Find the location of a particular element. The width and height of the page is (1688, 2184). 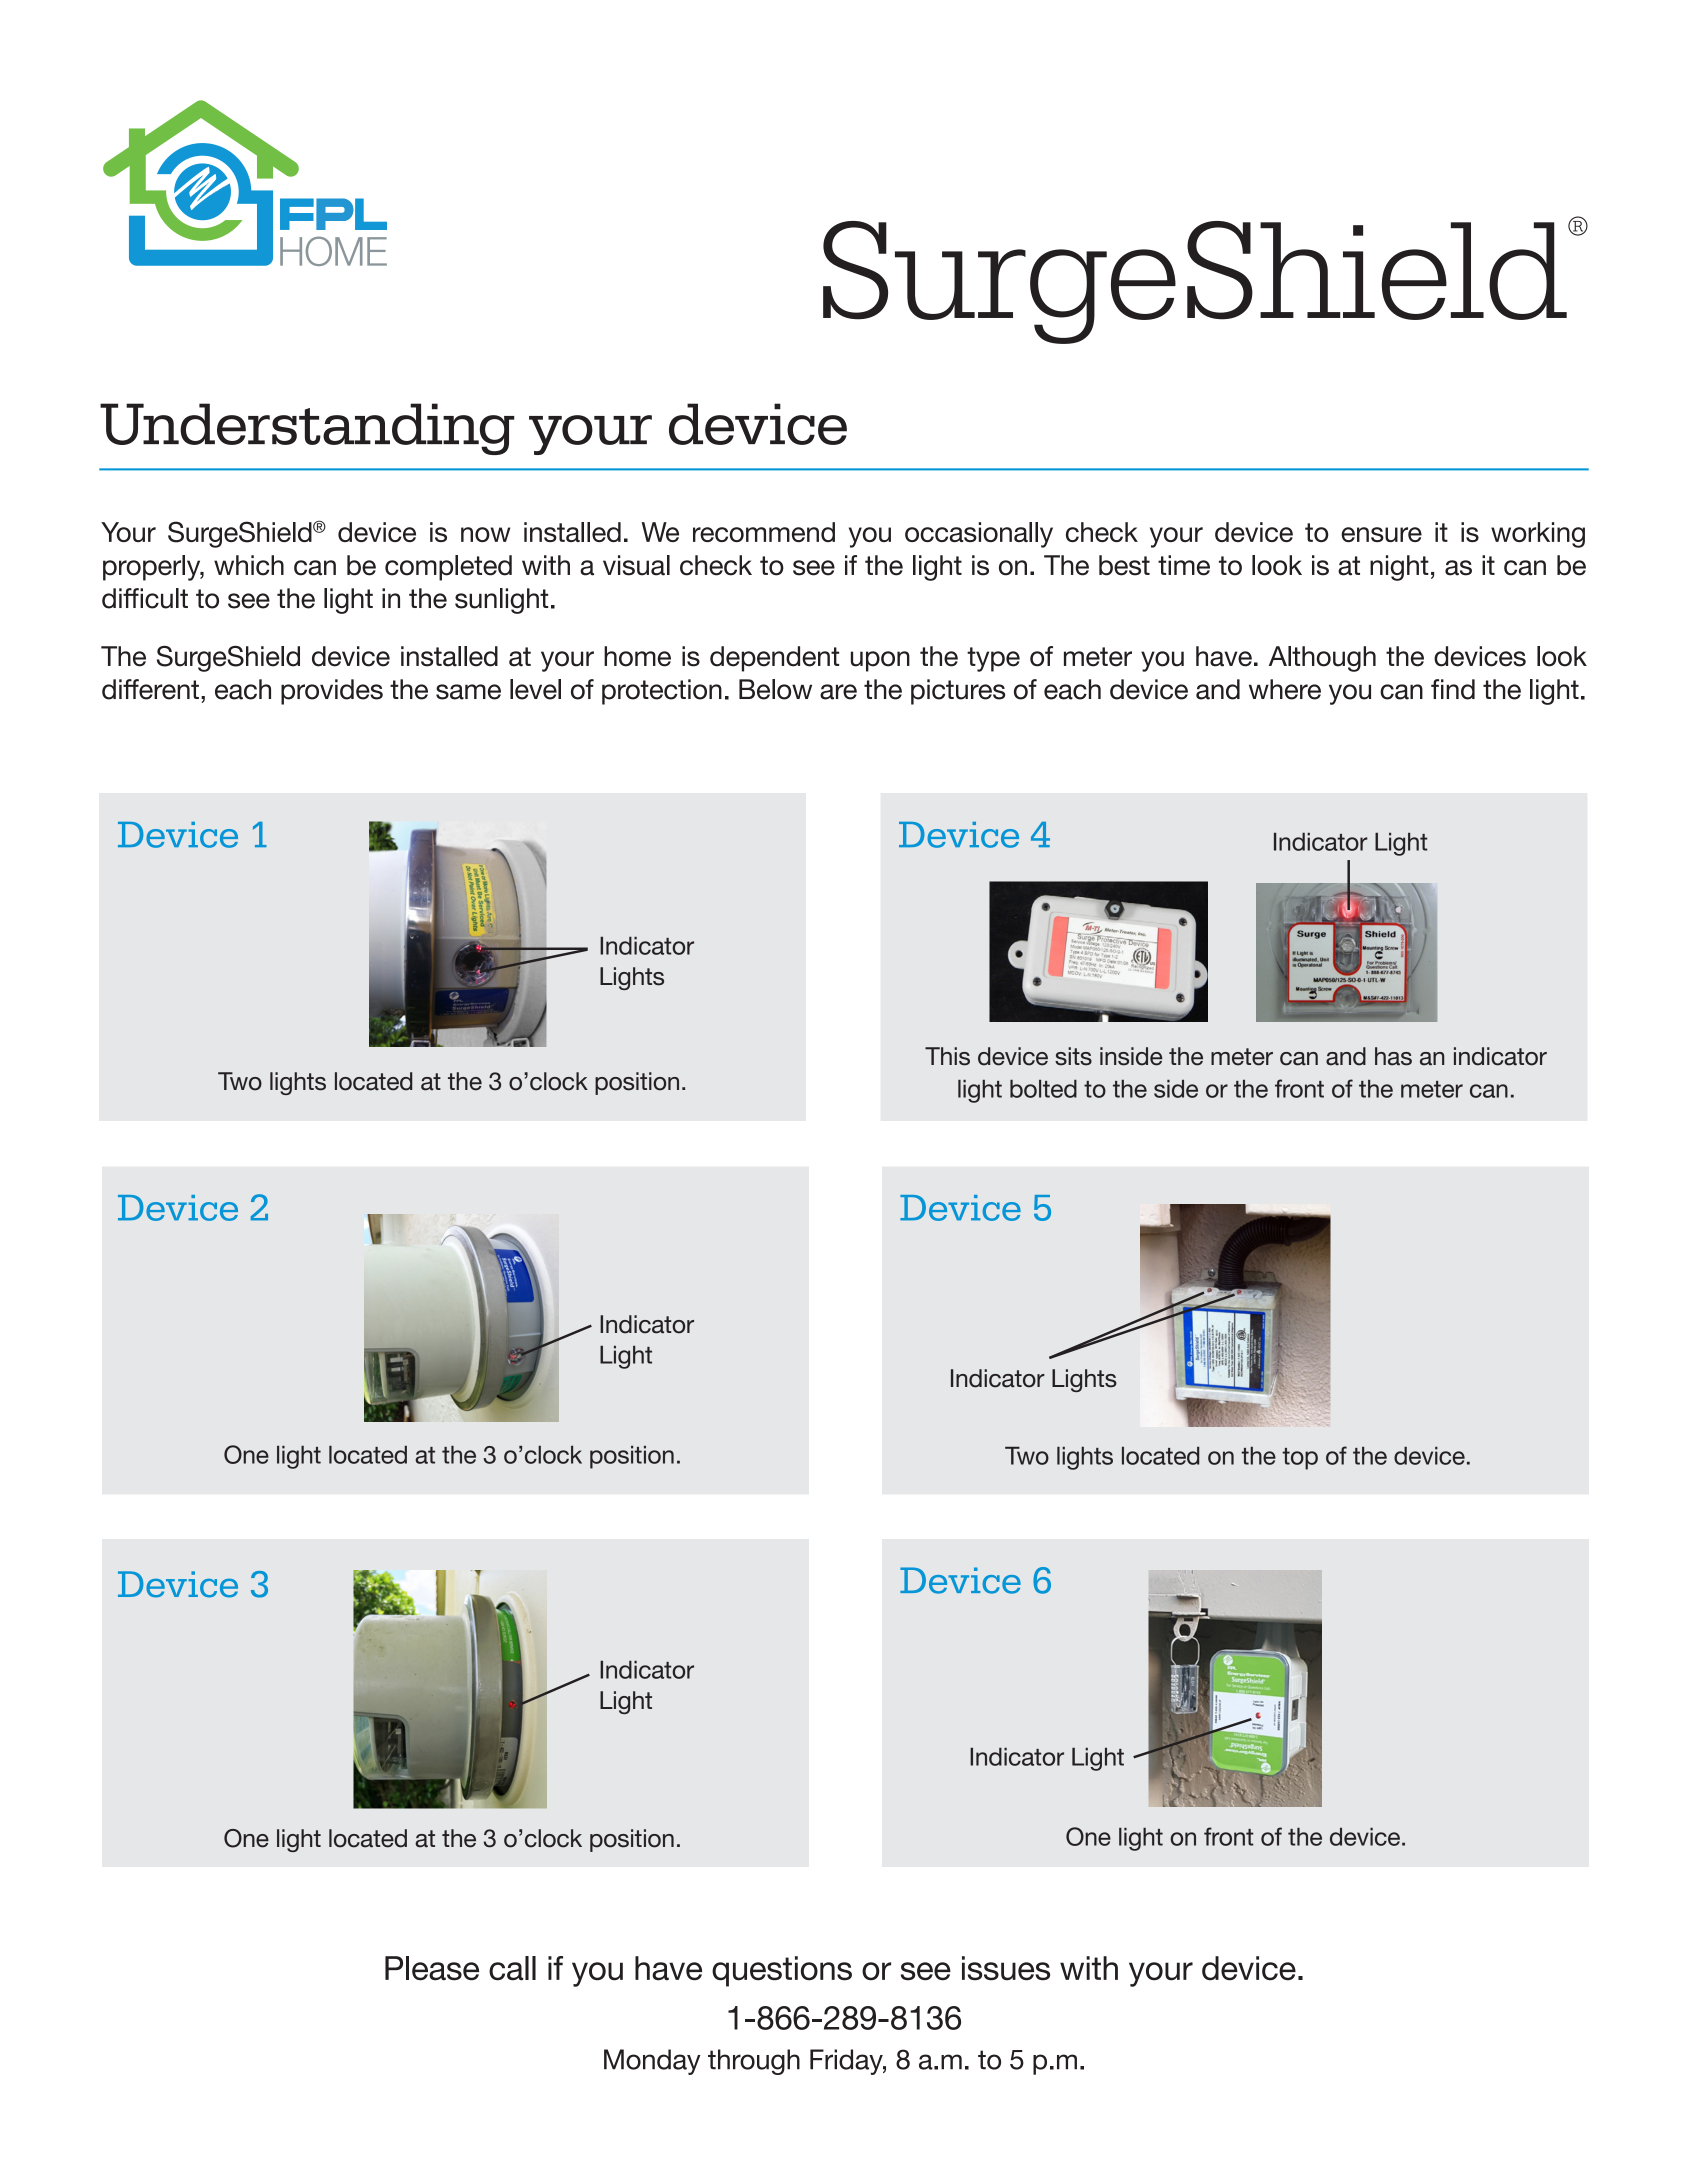

recommend is located at coordinates (764, 532).
